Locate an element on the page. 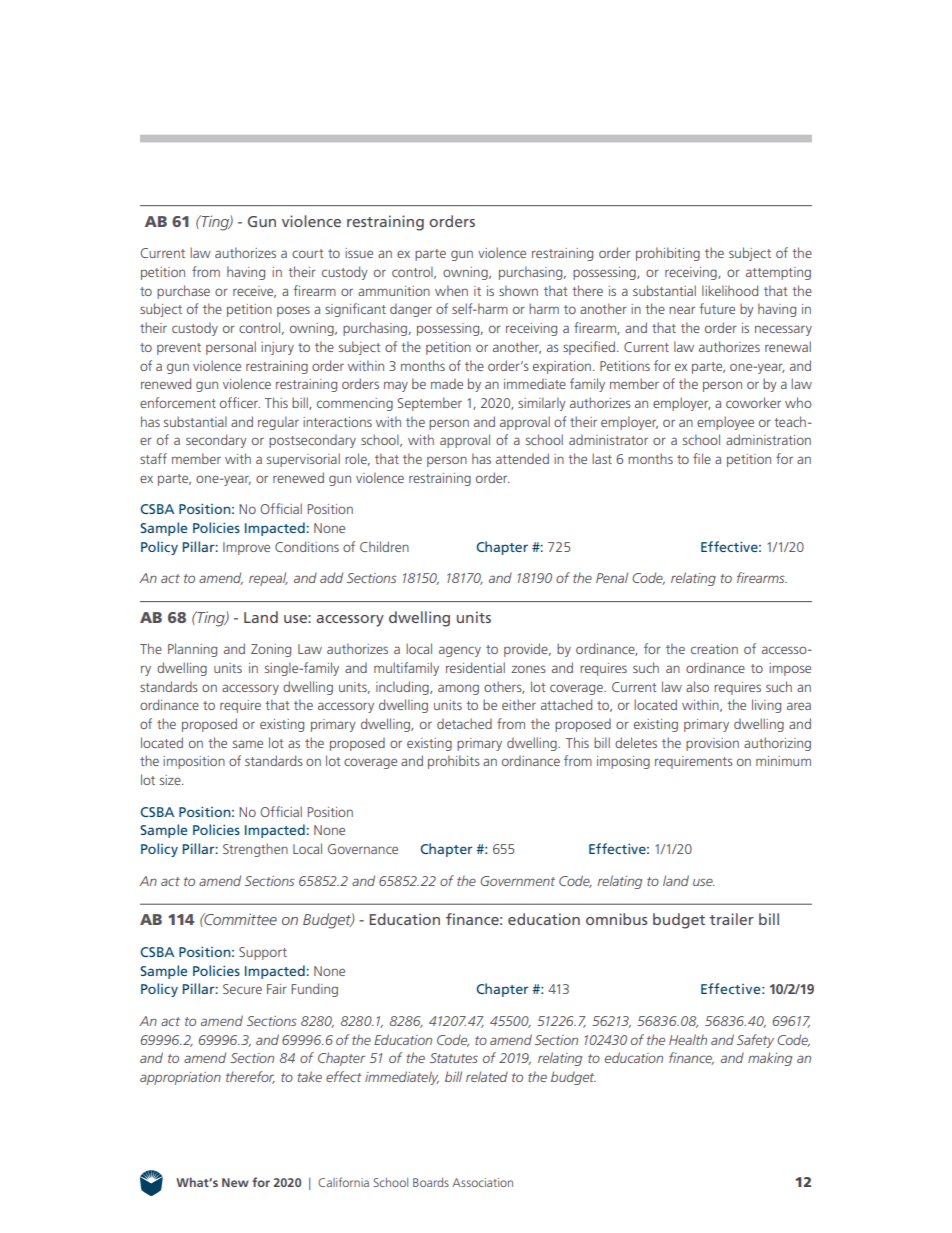 This image has width=952, height=1233. Association is located at coordinates (482, 1182).
